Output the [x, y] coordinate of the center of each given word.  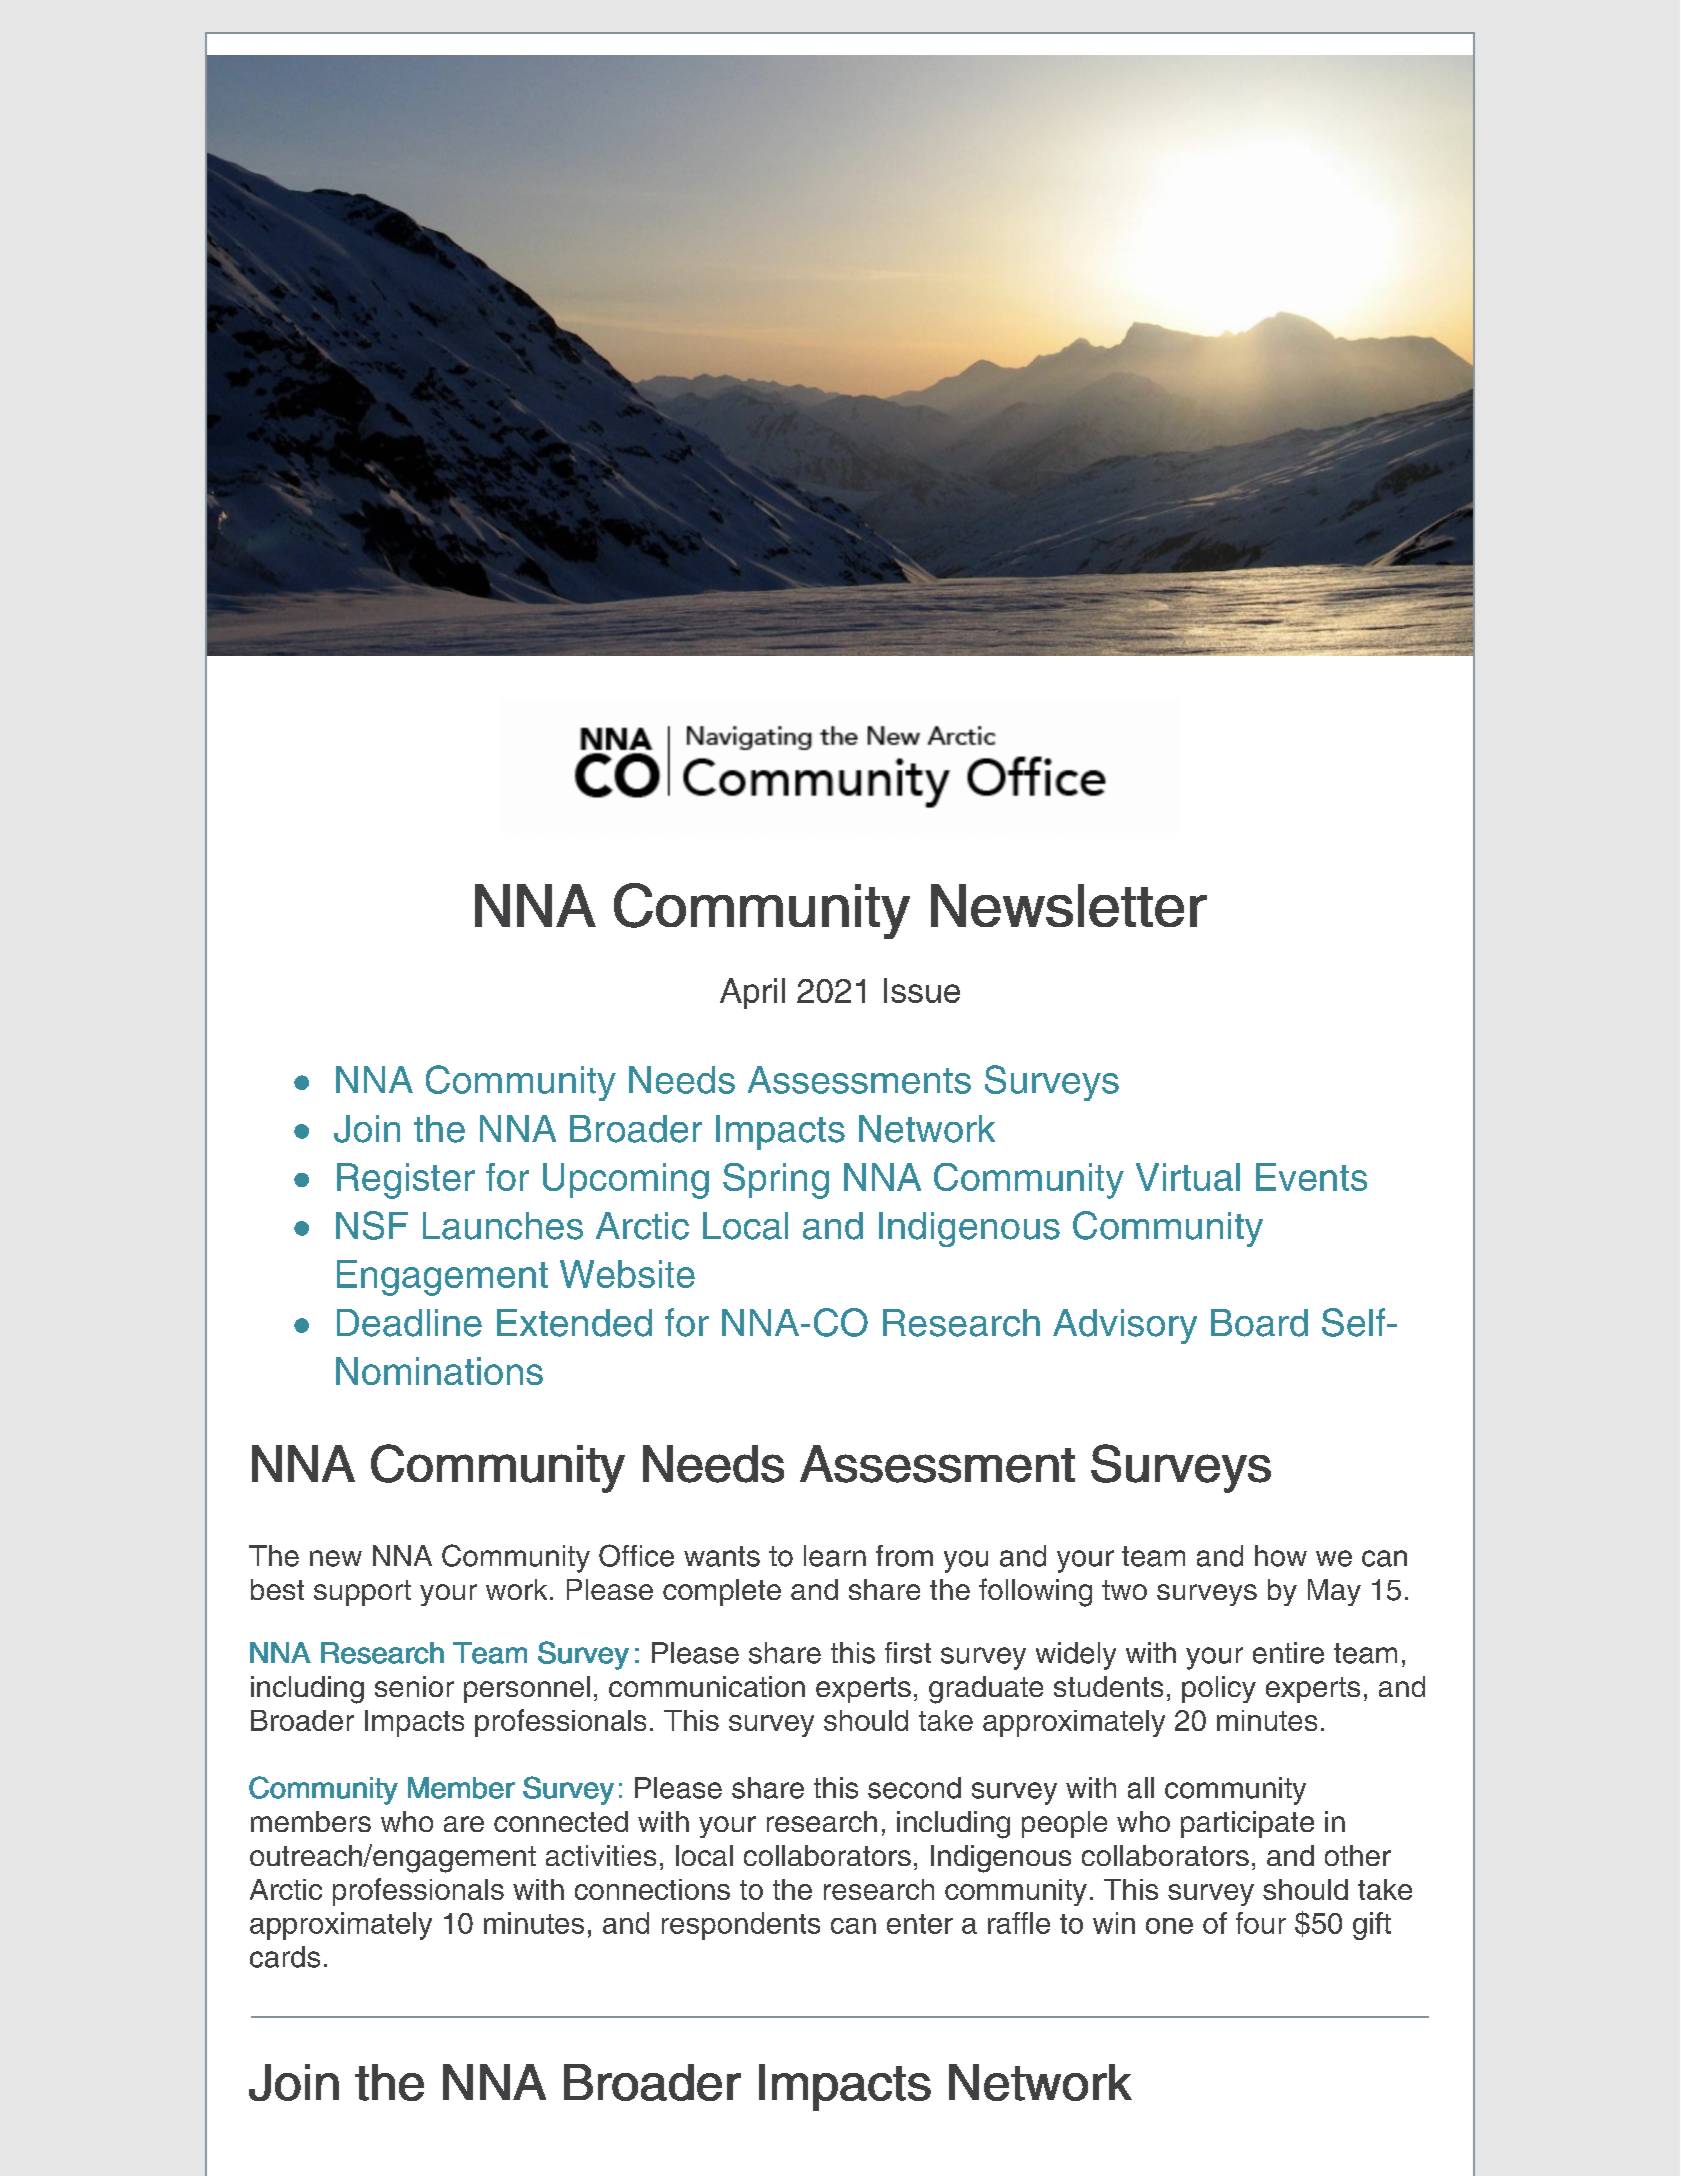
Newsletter [1069, 905]
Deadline [409, 1323]
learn [835, 1556]
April [752, 993]
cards [285, 1957]
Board [1259, 1323]
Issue [922, 990]
